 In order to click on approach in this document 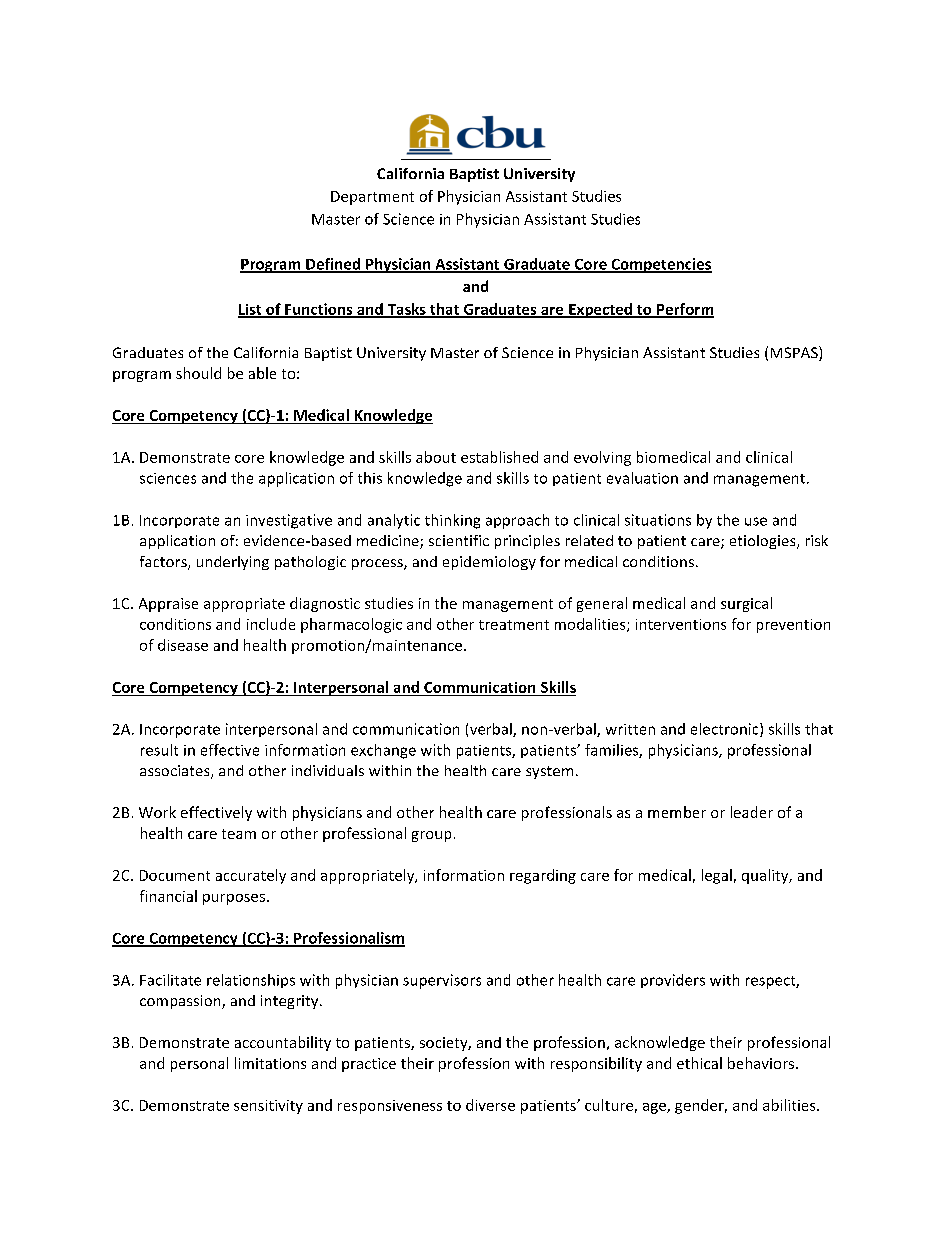, I will do `click(517, 521)`.
